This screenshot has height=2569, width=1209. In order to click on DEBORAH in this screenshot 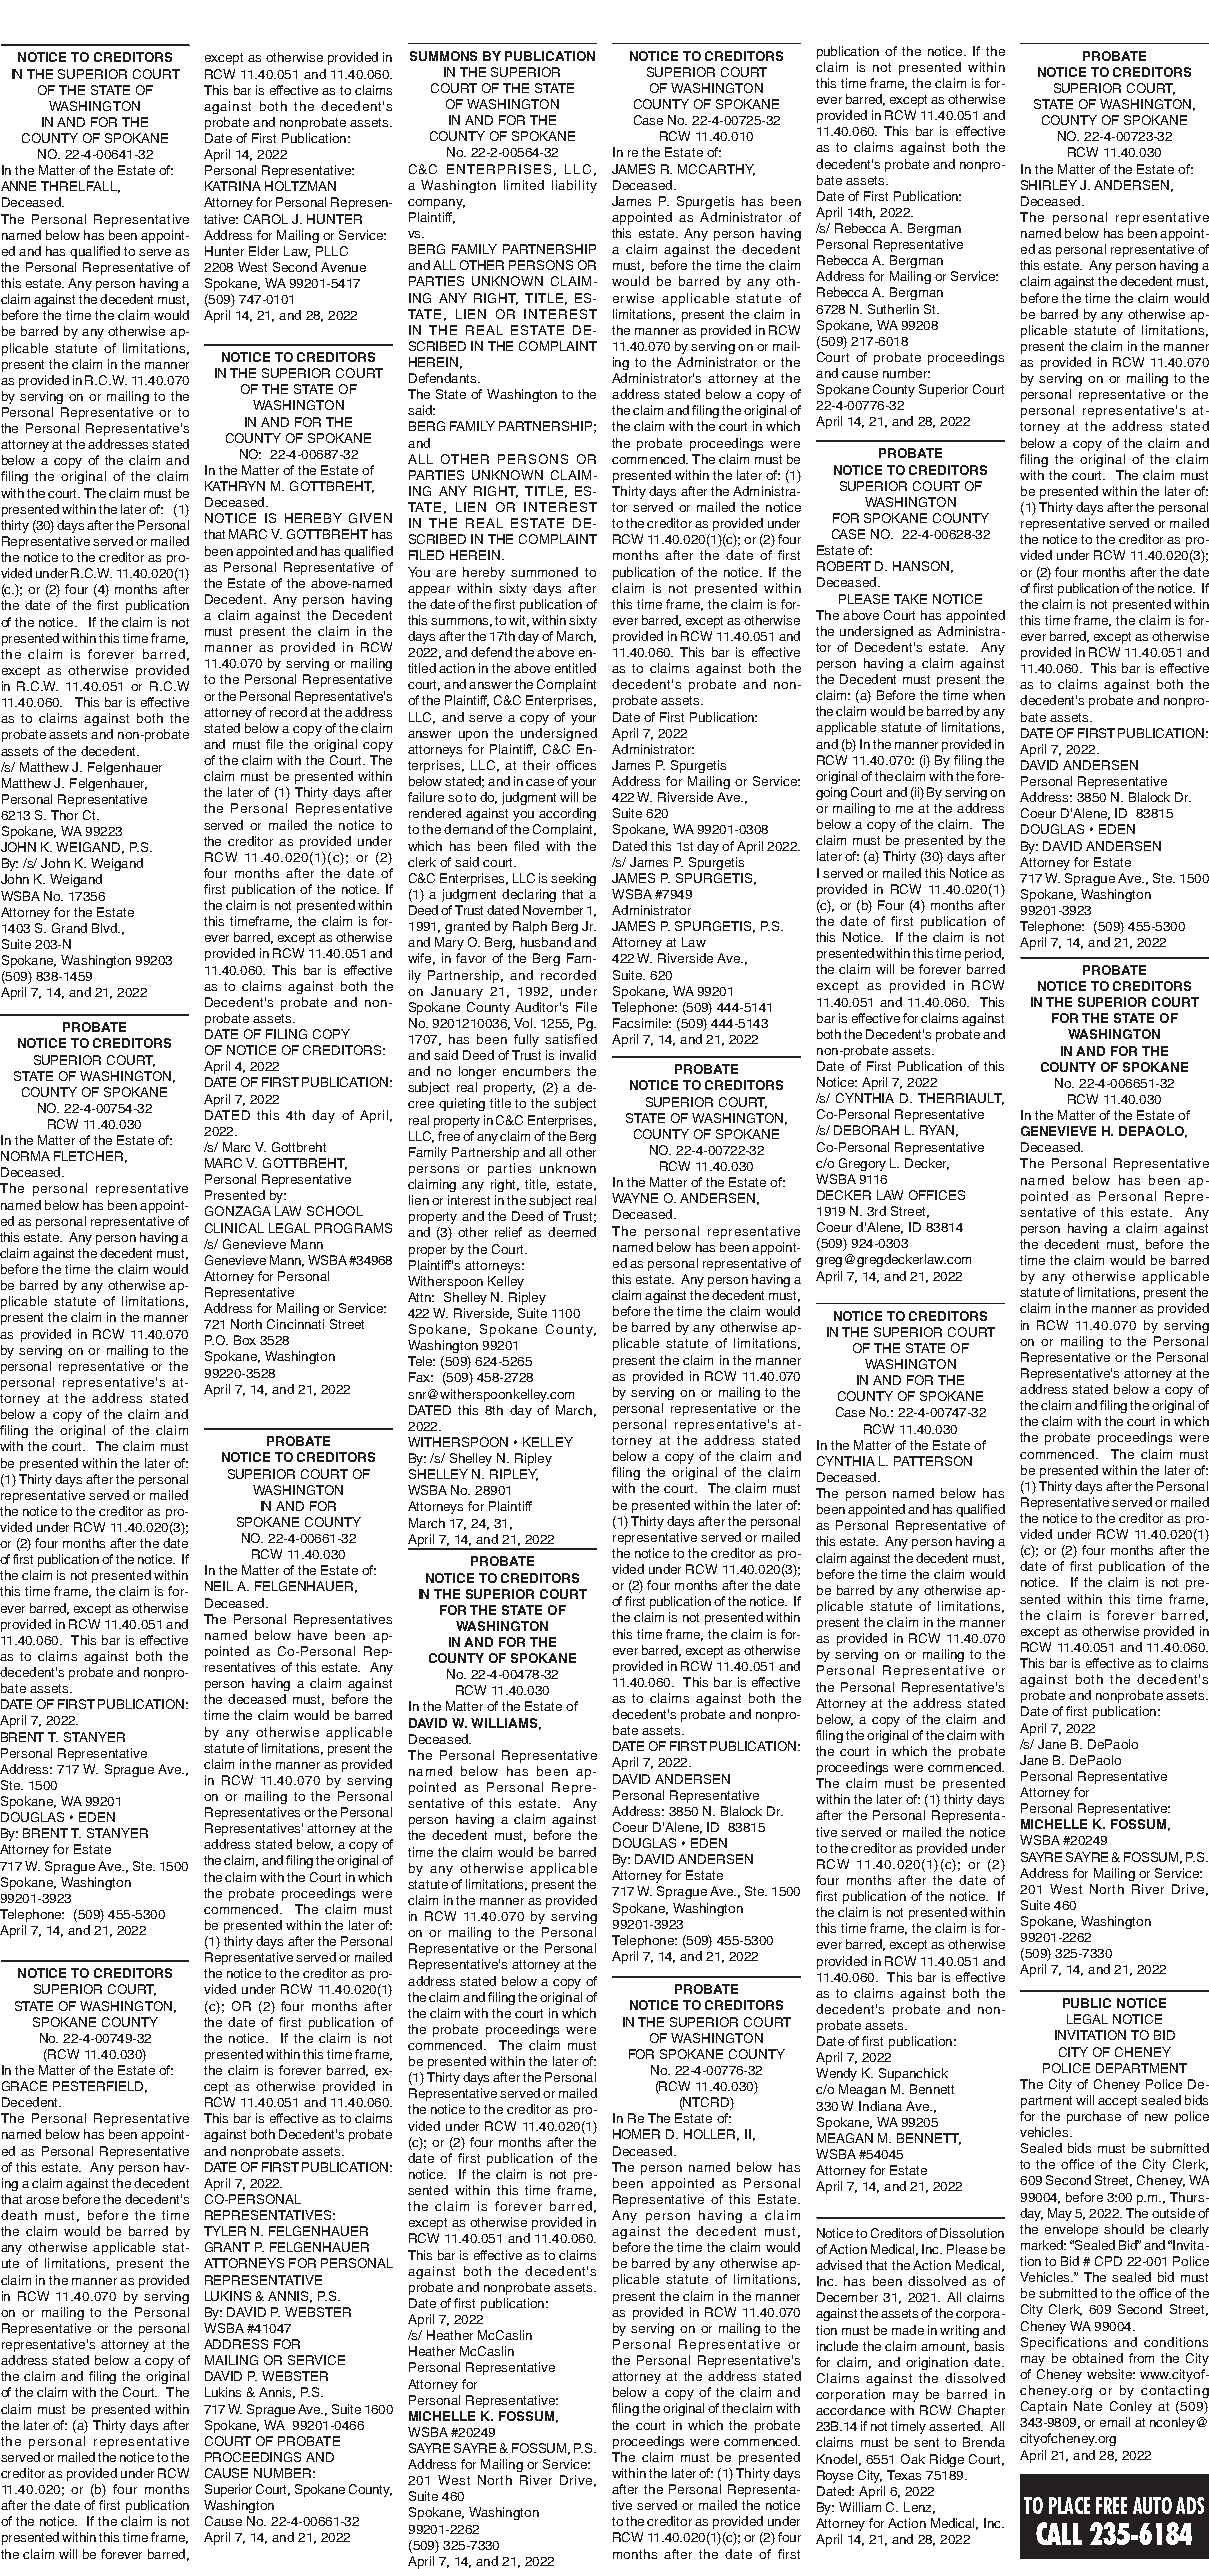, I will do `click(866, 1130)`.
